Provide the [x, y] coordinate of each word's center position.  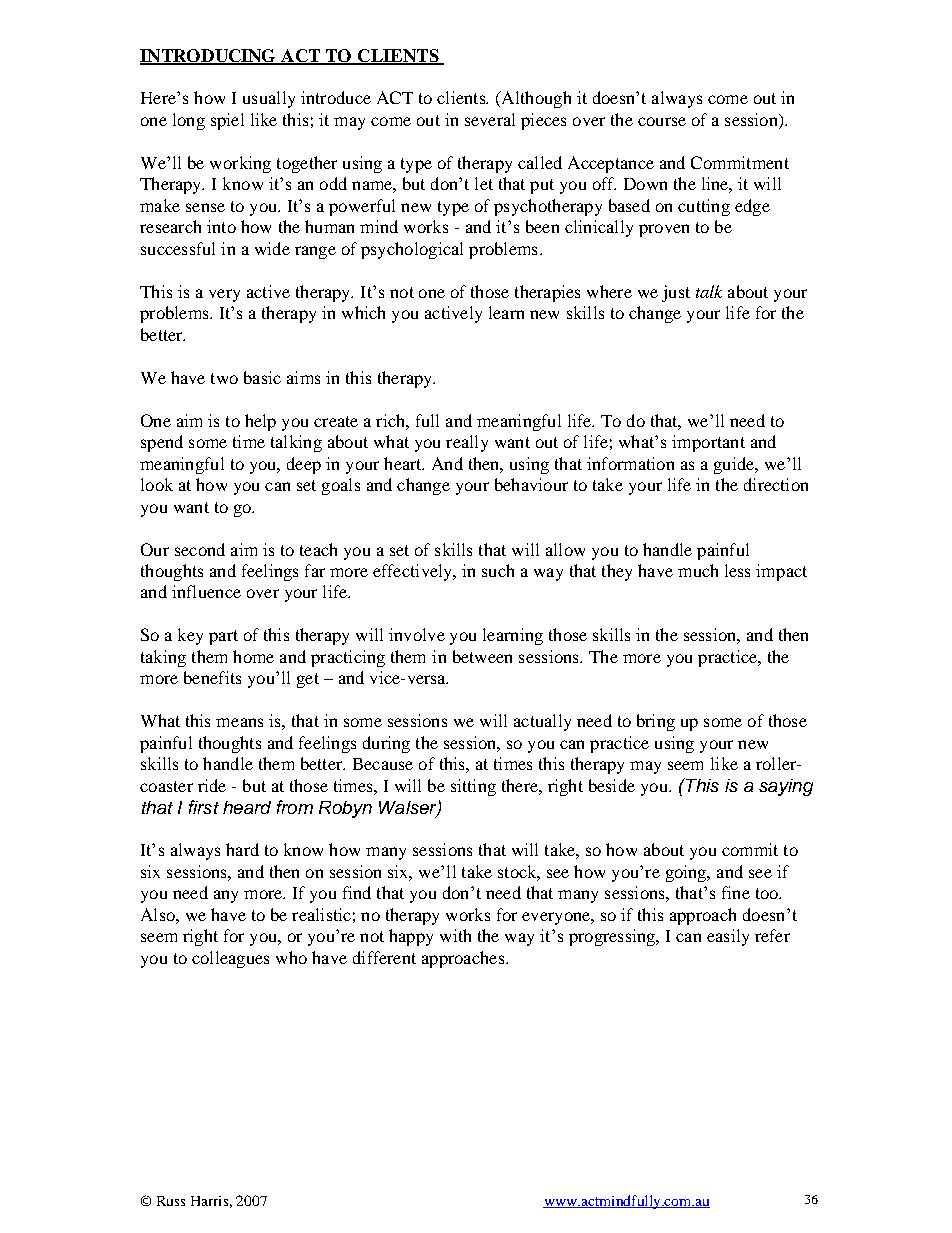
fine [736, 892]
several [490, 119]
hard [242, 849]
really [467, 443]
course [662, 121]
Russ [171, 1201]
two [224, 378]
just [676, 293]
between [482, 656]
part [223, 637]
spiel [227, 121]
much [698, 570]
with [455, 935]
